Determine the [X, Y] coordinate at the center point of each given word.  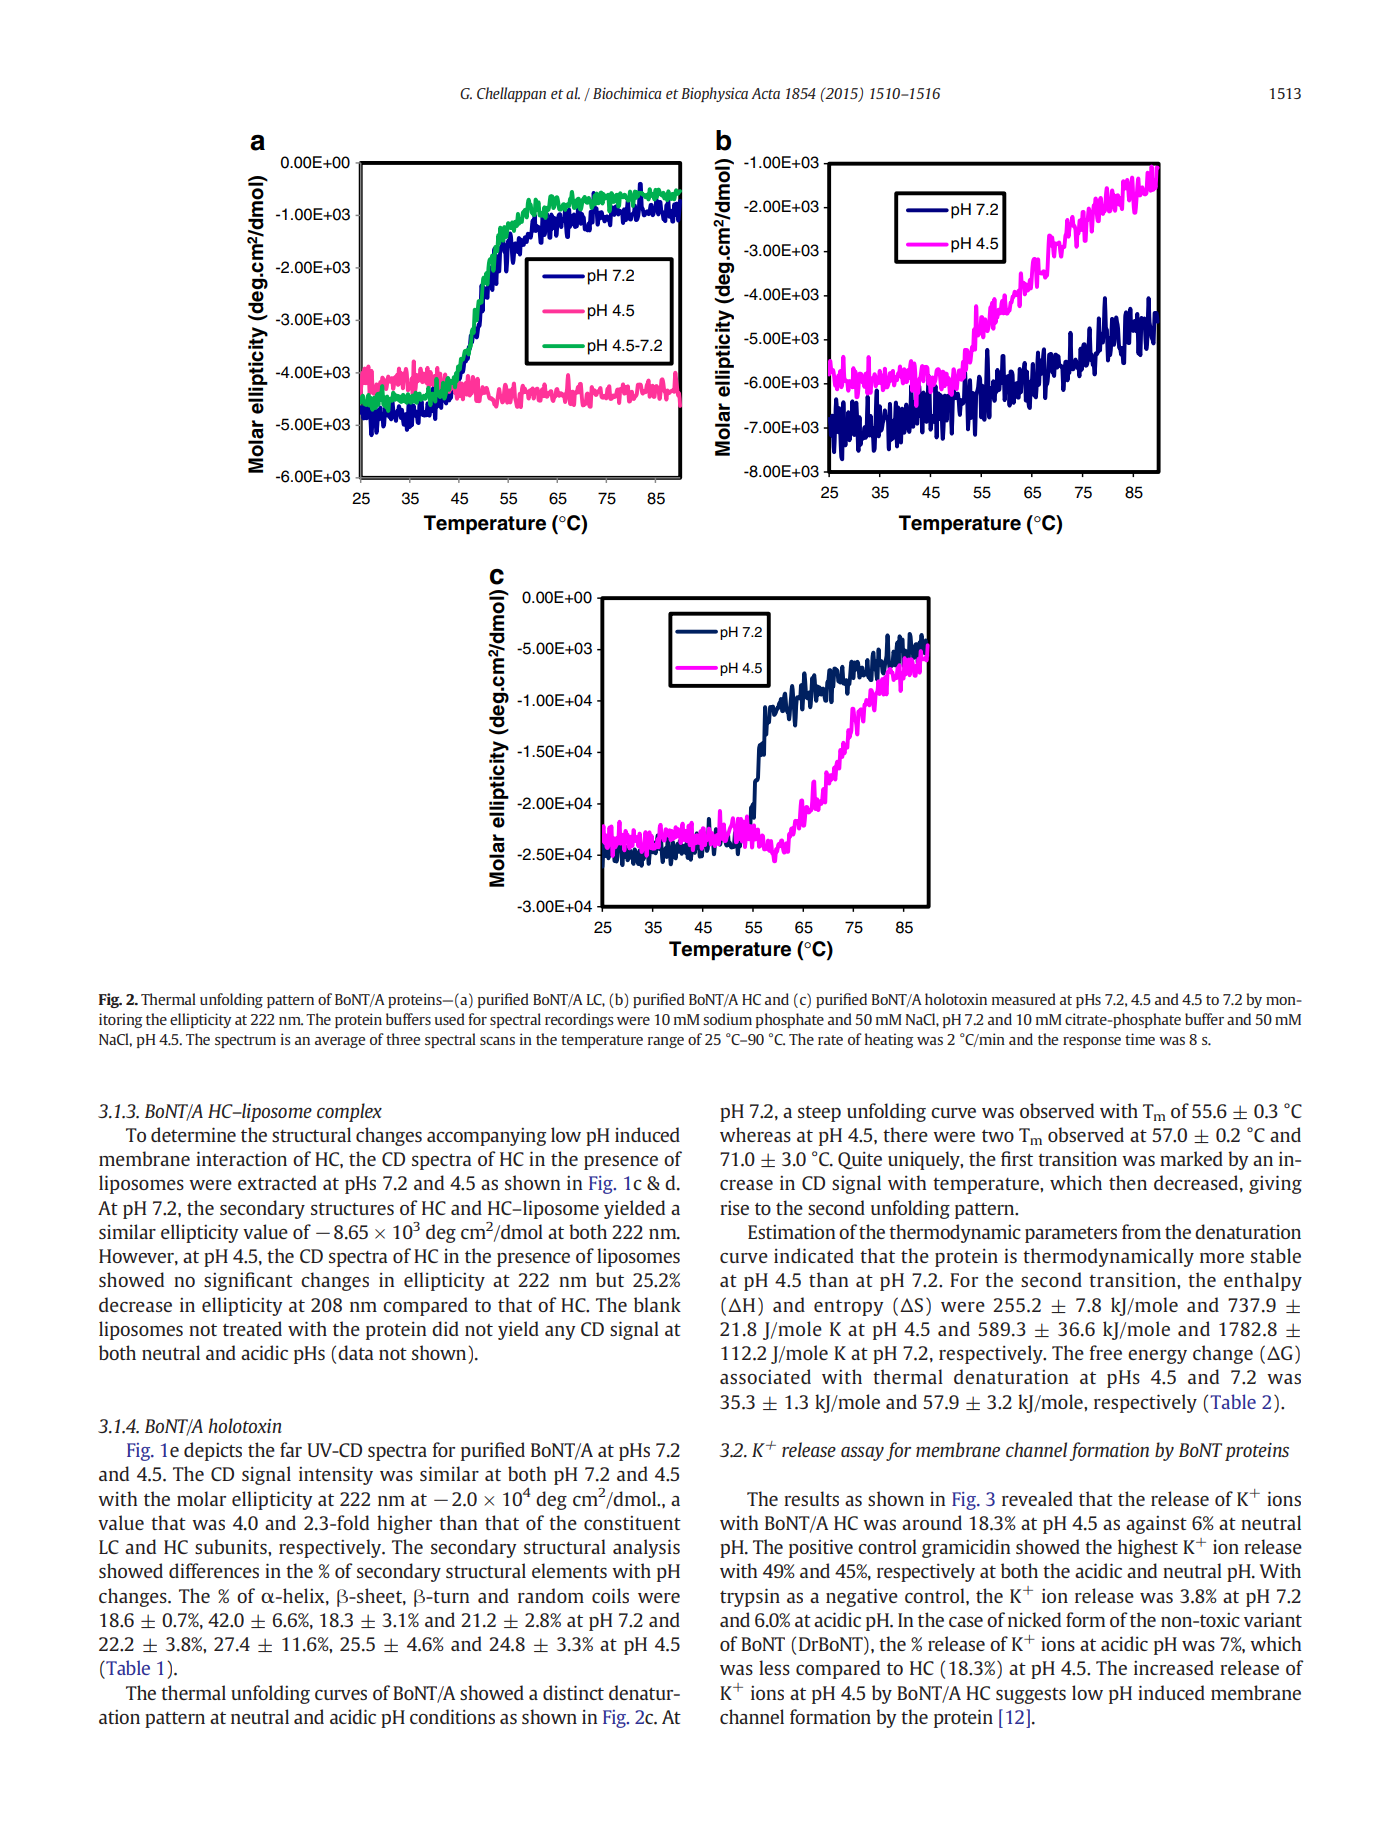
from [1141, 1231]
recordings [579, 1020]
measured [1024, 999]
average [340, 1042]
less [774, 1667]
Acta [765, 93]
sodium [727, 1019]
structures [352, 1209]
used [449, 1019]
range [666, 1042]
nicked [1034, 1619]
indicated [814, 1255]
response [1092, 1042]
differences [214, 1570]
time [1140, 1039]
